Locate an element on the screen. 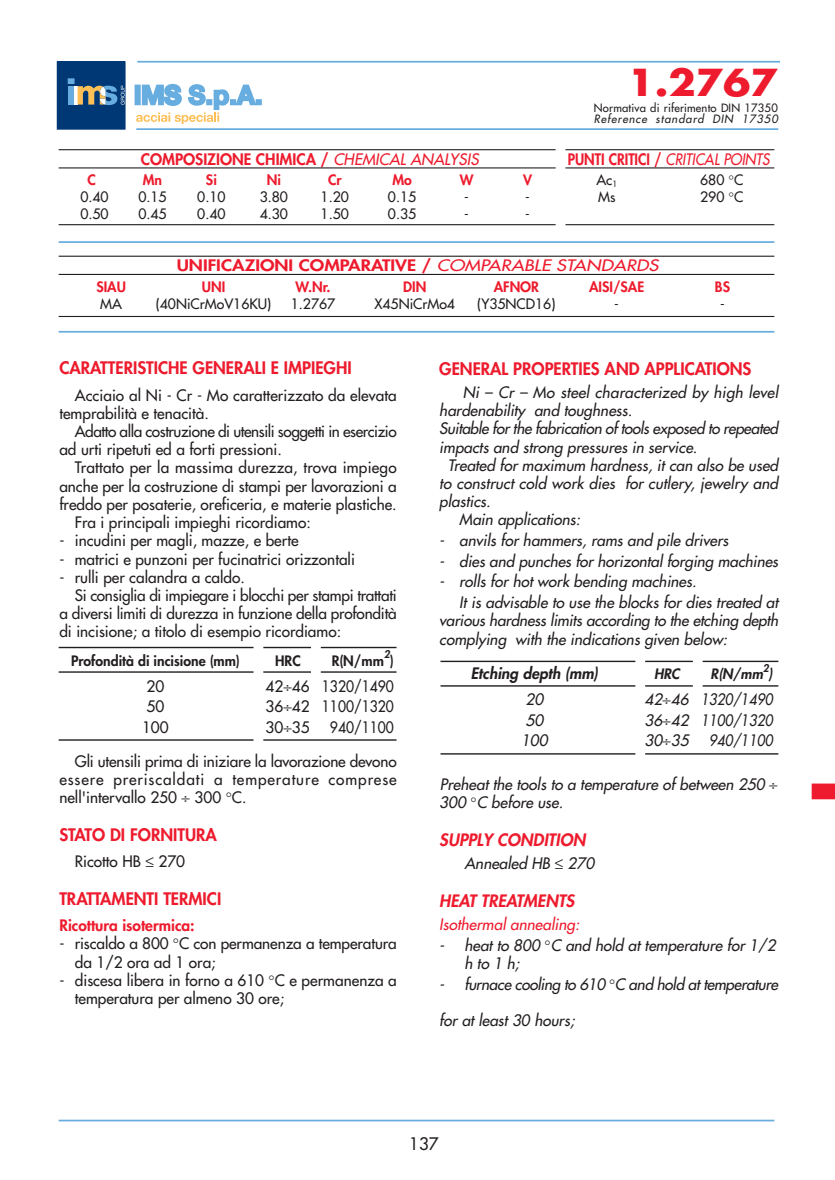  given is located at coordinates (661, 641).
